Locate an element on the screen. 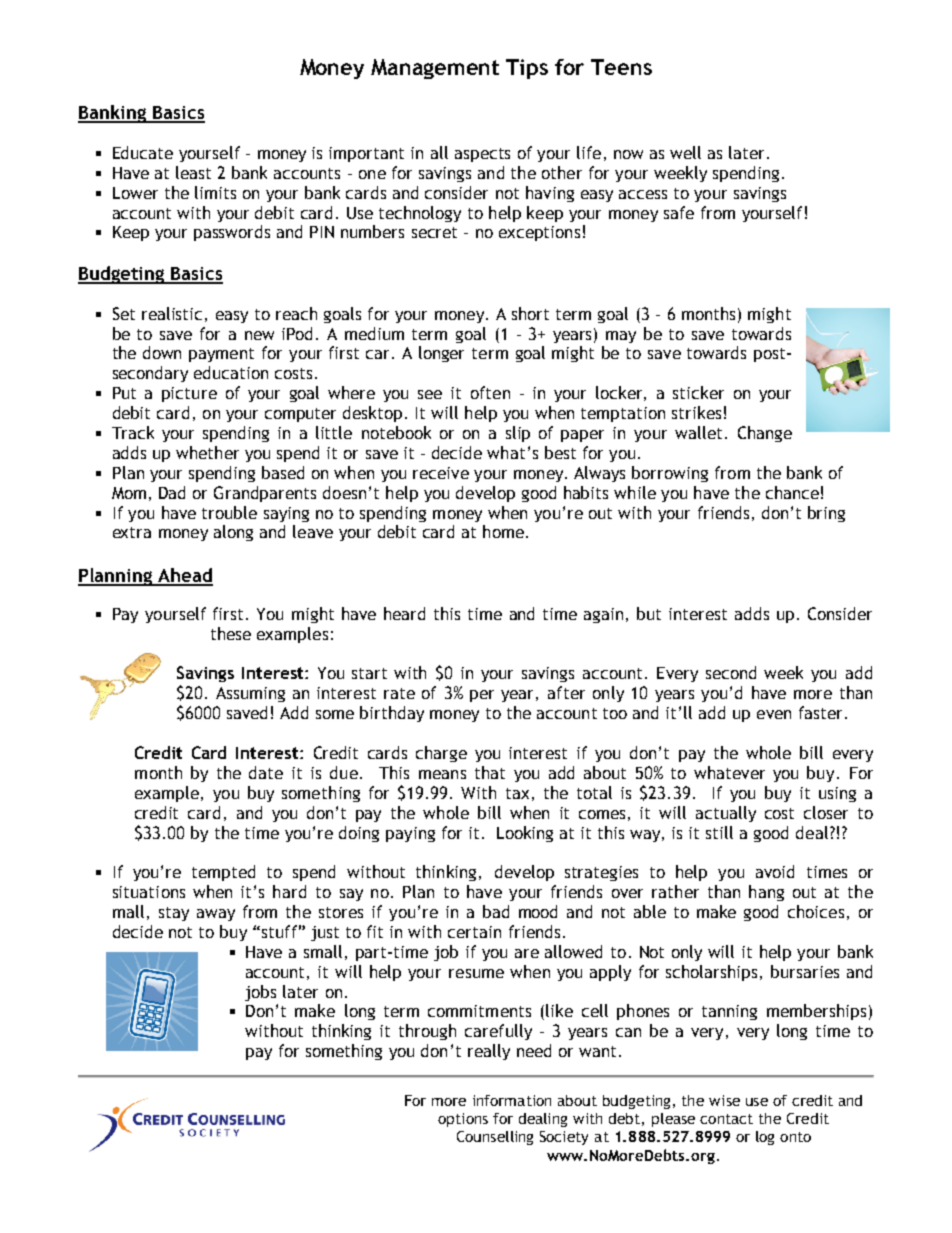 The width and height of the screenshot is (952, 1233). sticker is located at coordinates (698, 392).
